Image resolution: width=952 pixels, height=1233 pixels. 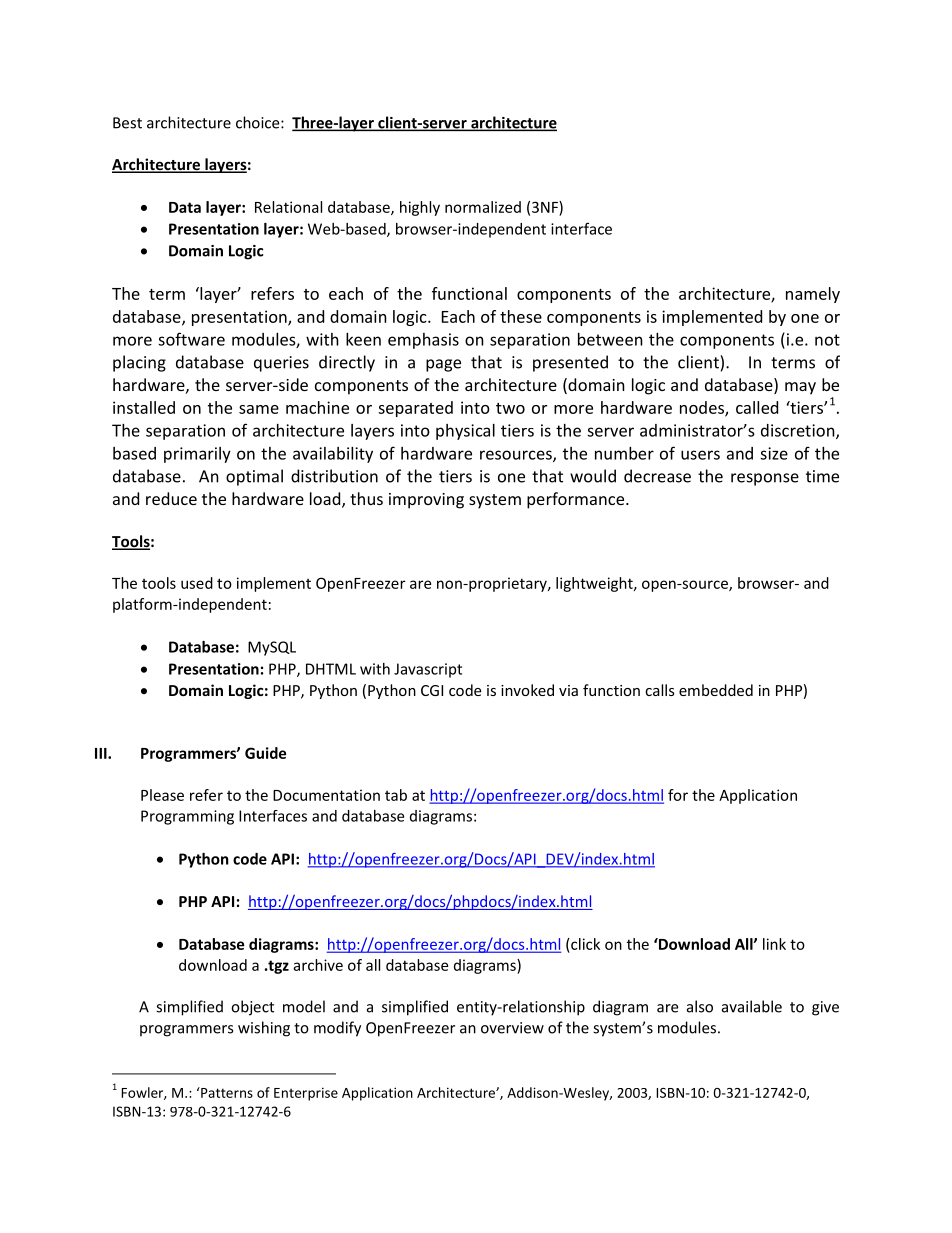 What do you see at coordinates (197, 583) in the image?
I see `used` at bounding box center [197, 583].
